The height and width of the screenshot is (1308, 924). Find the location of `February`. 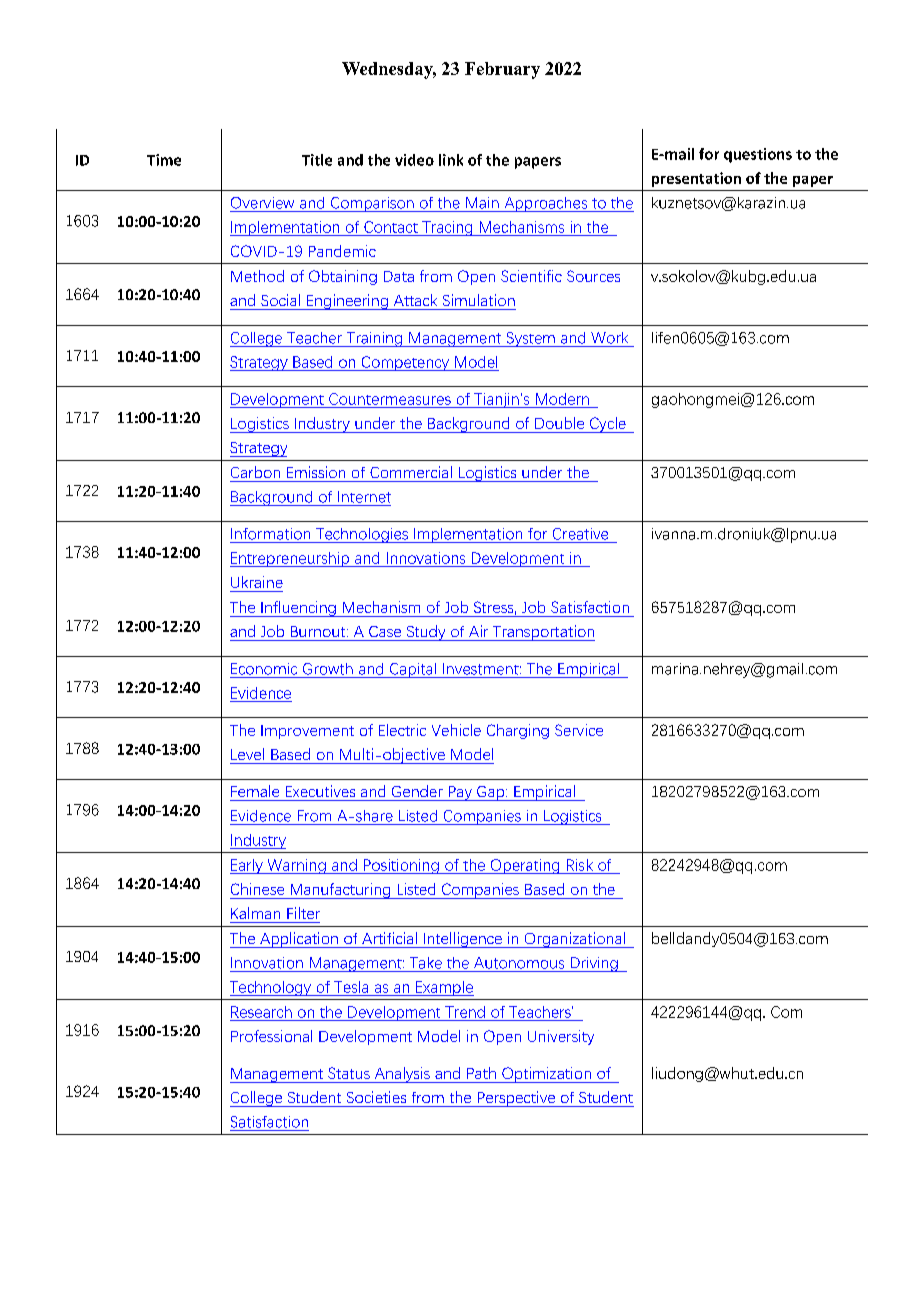

February is located at coordinates (502, 70).
